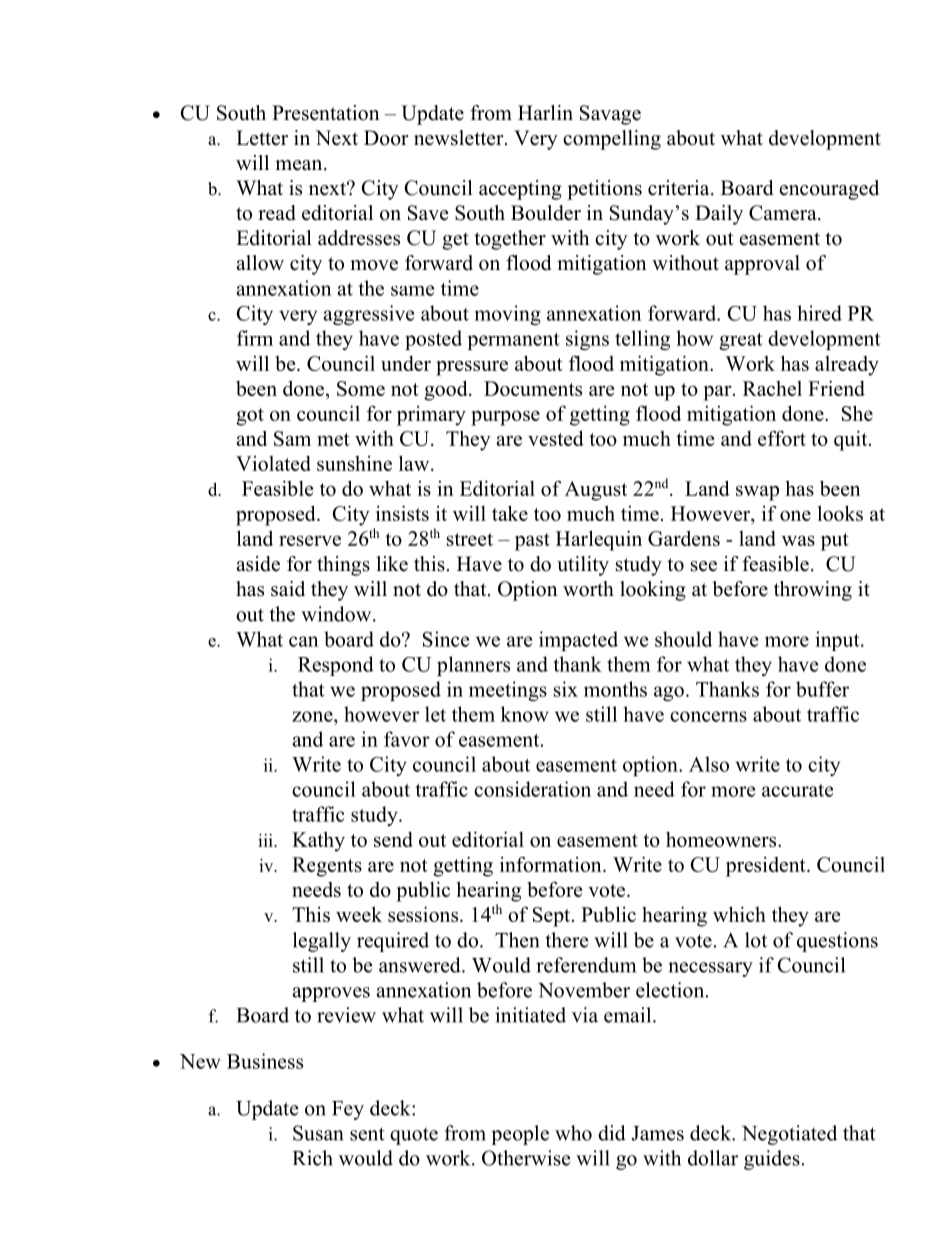  I want to click on impacted, so click(578, 641).
